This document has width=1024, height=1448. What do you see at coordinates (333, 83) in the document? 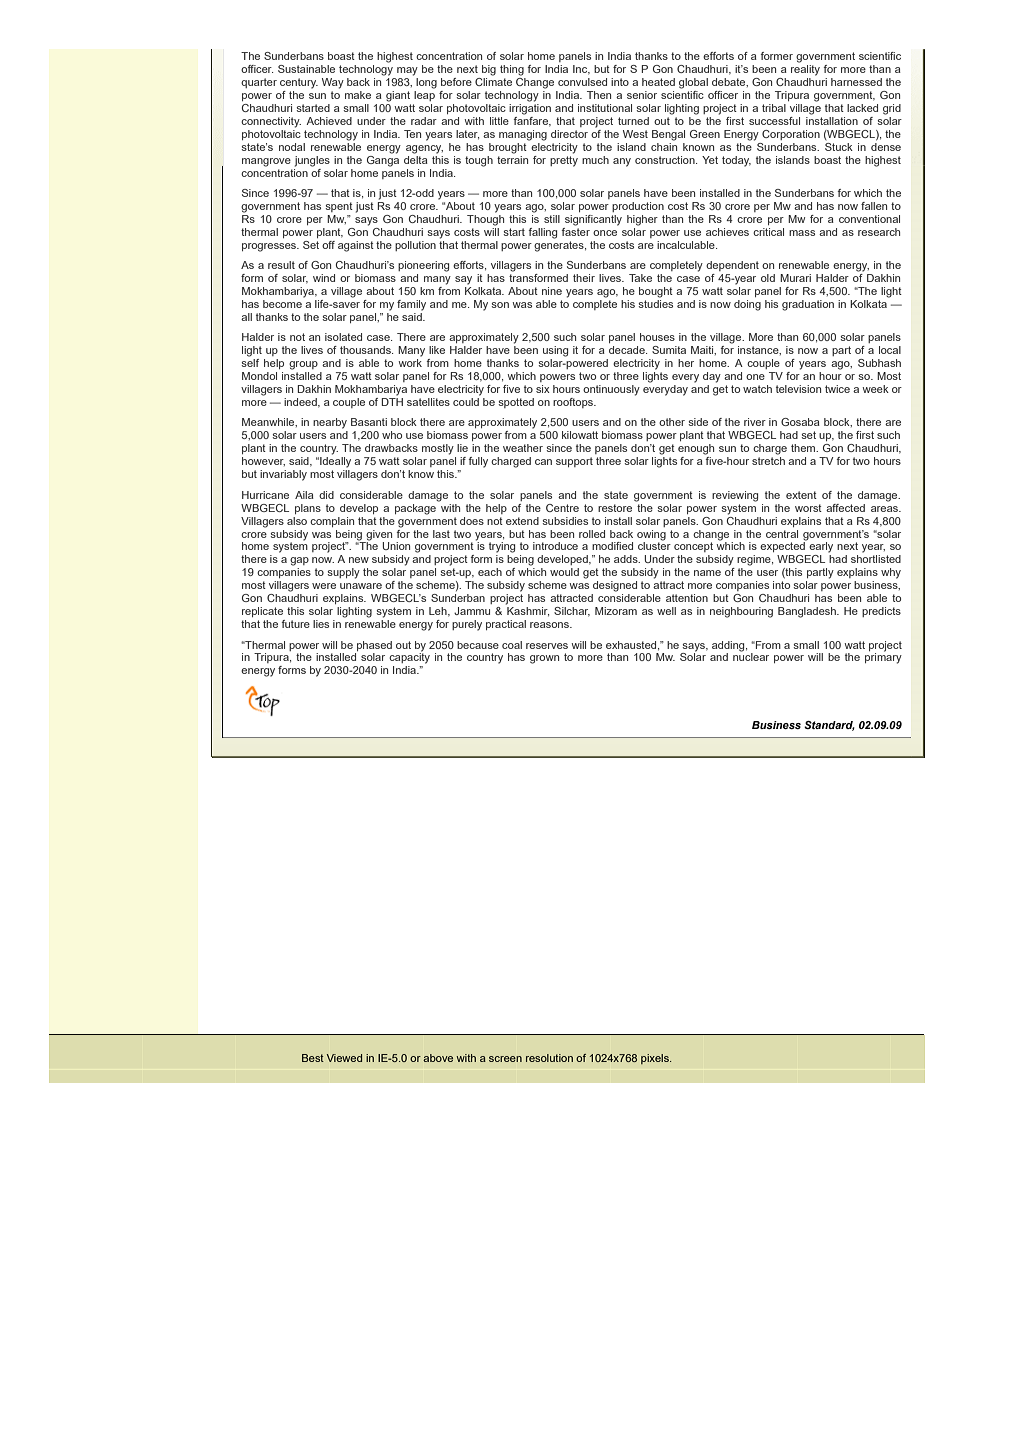
I see `Way` at bounding box center [333, 83].
